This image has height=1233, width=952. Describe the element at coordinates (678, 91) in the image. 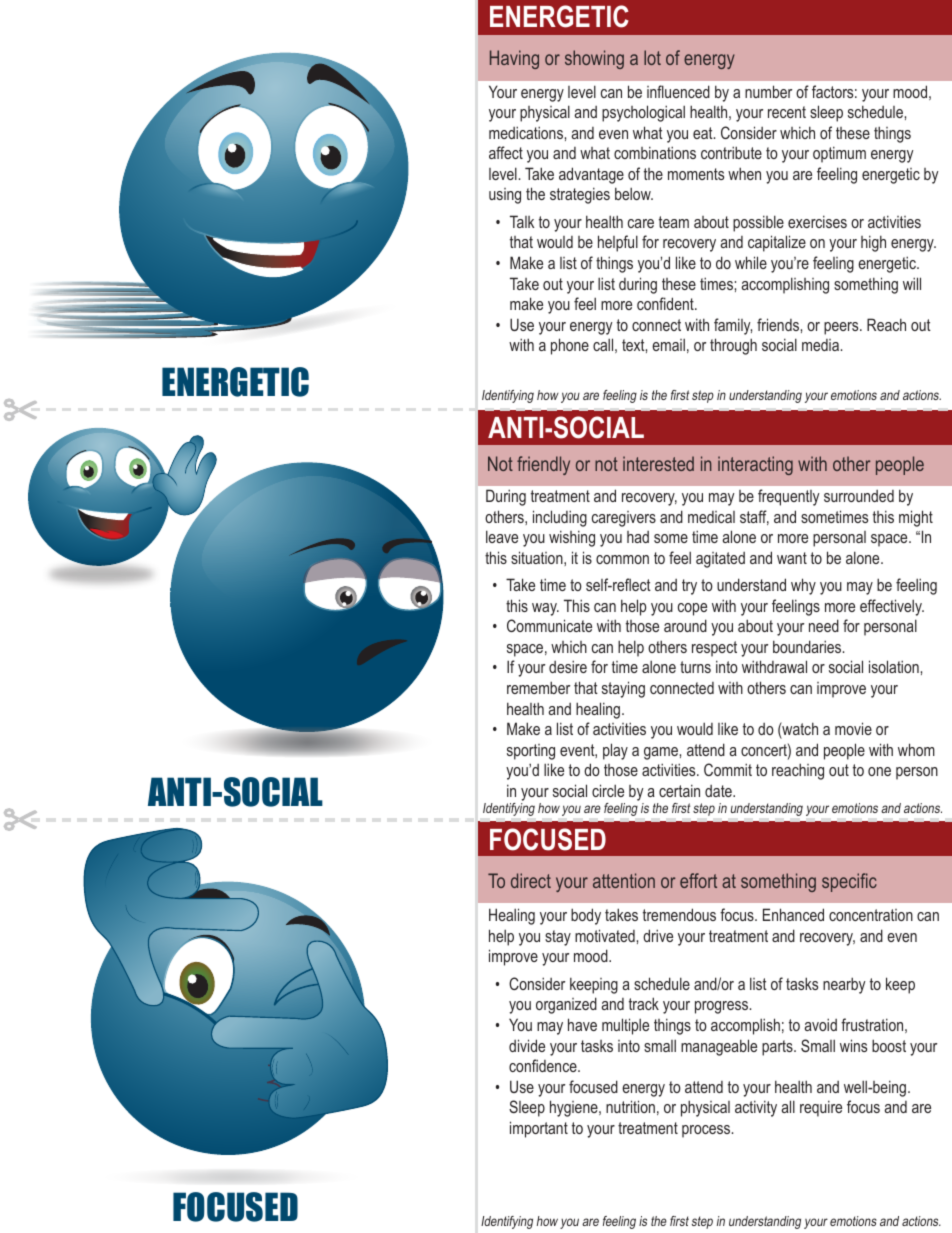

I see `influenced` at that location.
